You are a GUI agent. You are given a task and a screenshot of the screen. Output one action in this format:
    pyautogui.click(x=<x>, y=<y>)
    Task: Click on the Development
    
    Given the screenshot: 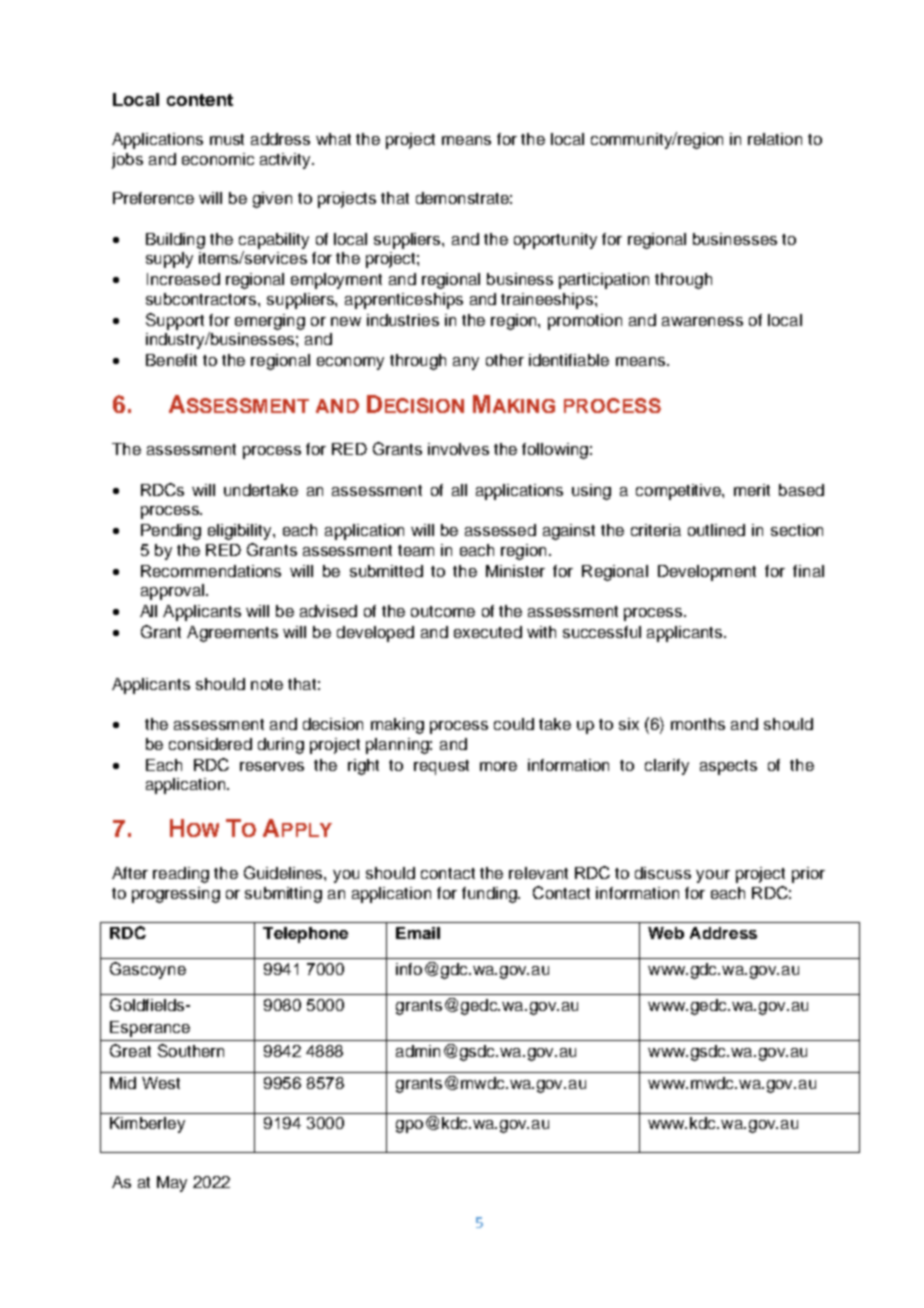 What is the action you would take?
    pyautogui.click(x=707, y=573)
